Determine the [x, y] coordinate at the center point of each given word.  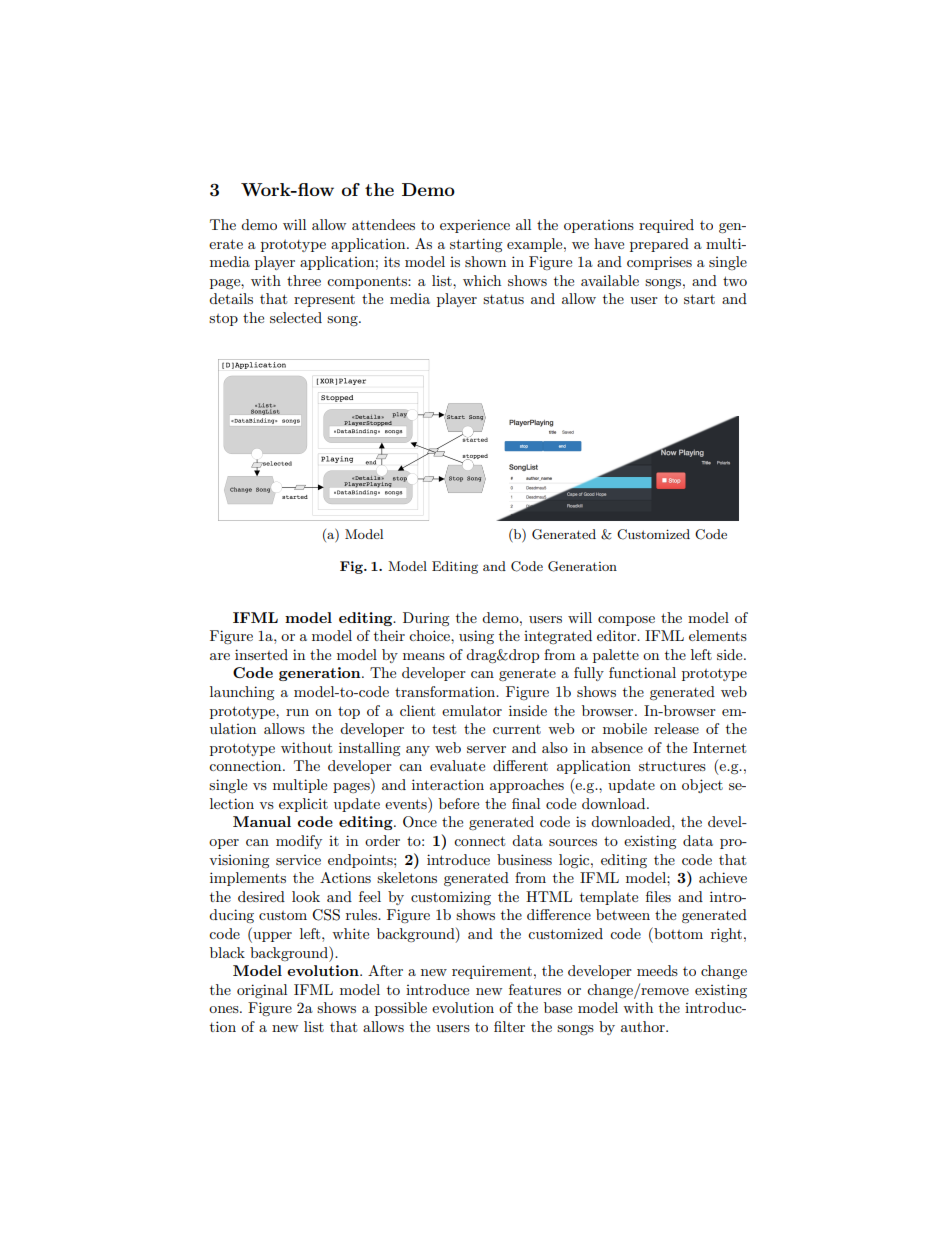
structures [672, 766]
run [297, 712]
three [304, 280]
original [262, 991]
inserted [261, 654]
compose [626, 621]
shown [485, 261]
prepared [659, 245]
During [426, 619]
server [486, 749]
